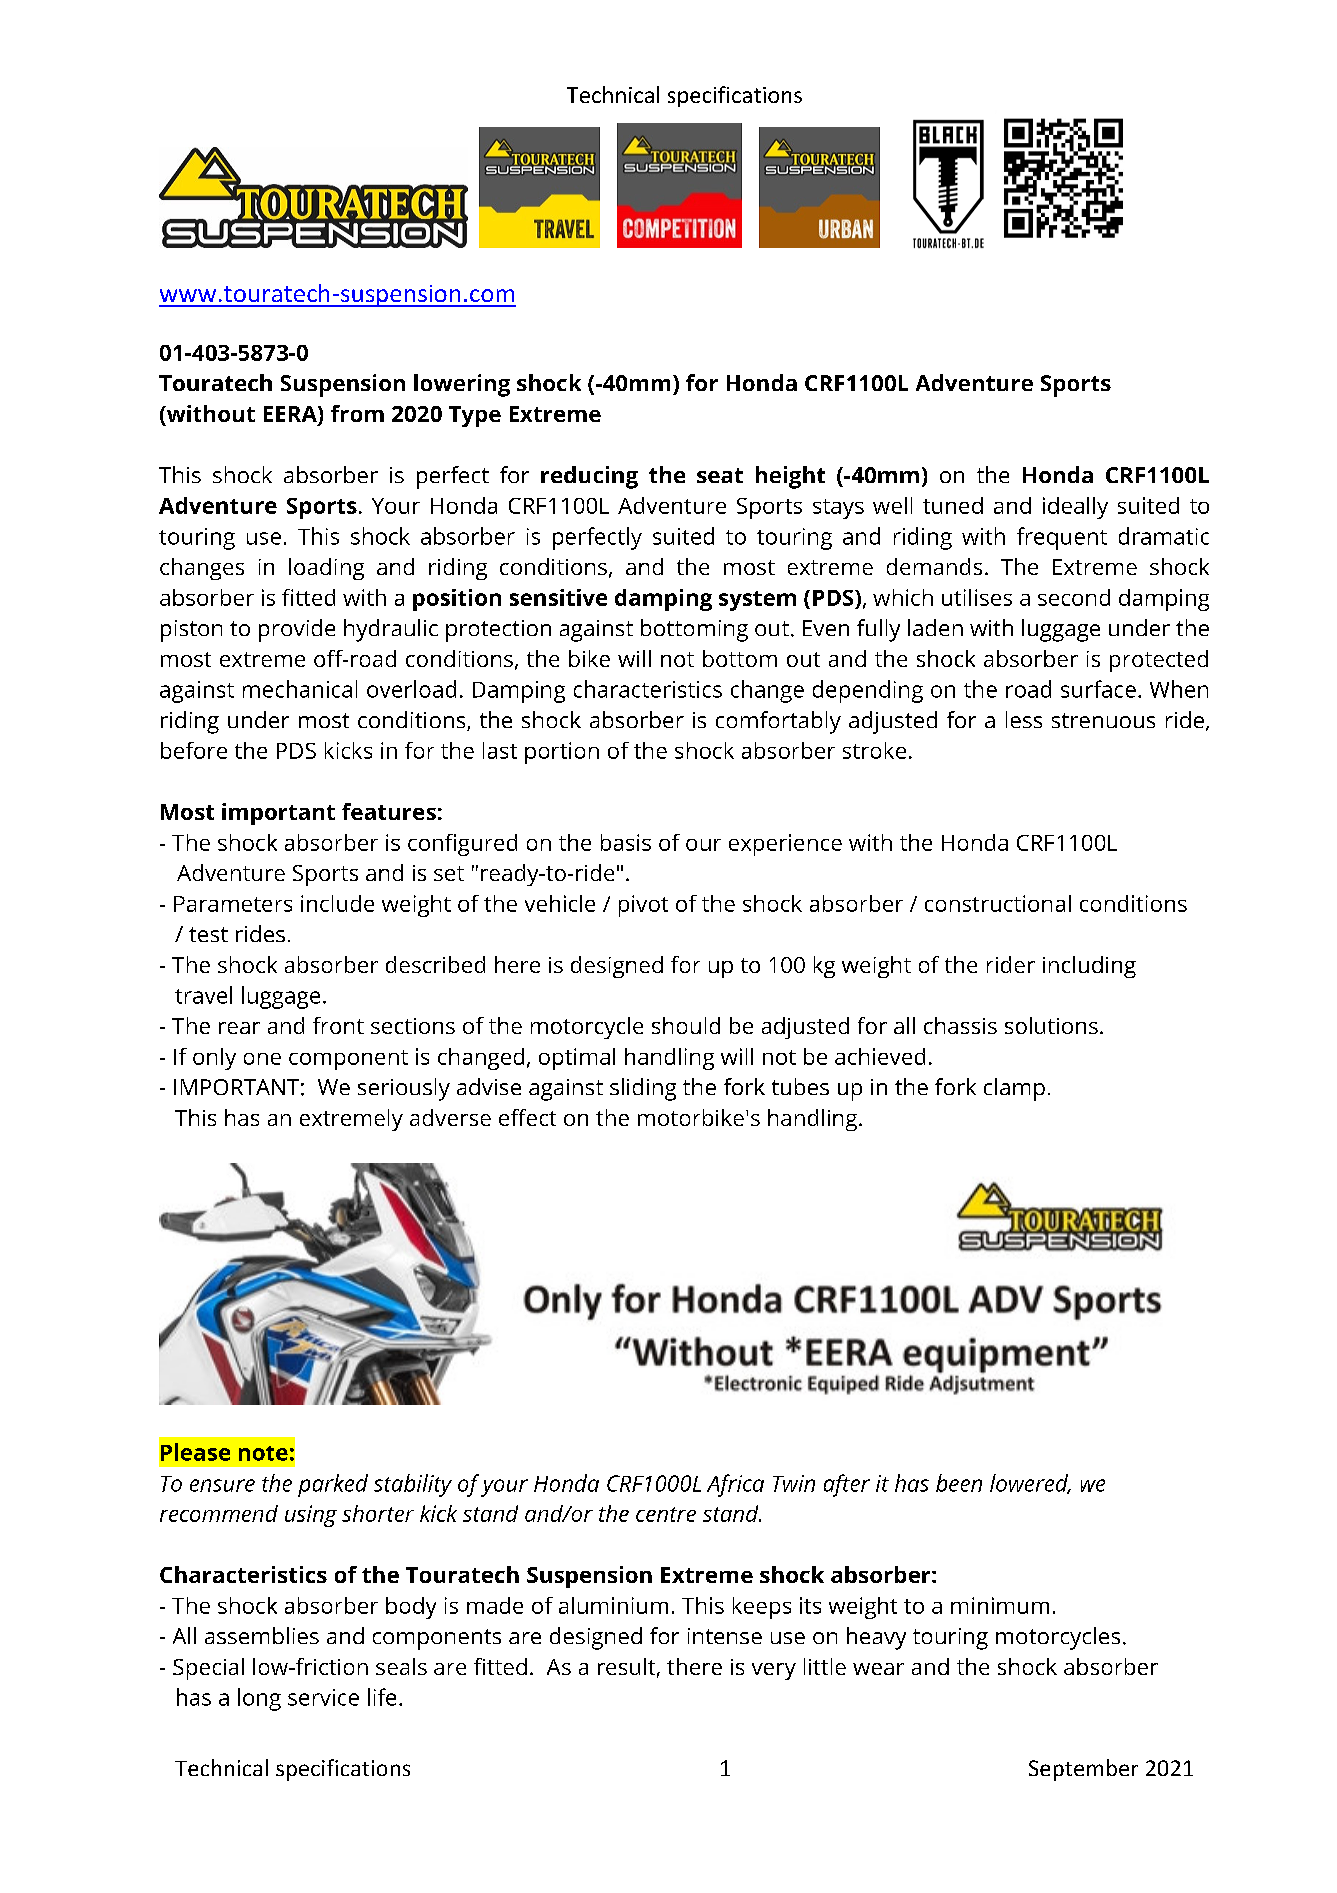 The image size is (1337, 1893). What do you see at coordinates (323, 1697) in the screenshot?
I see `service` at bounding box center [323, 1697].
